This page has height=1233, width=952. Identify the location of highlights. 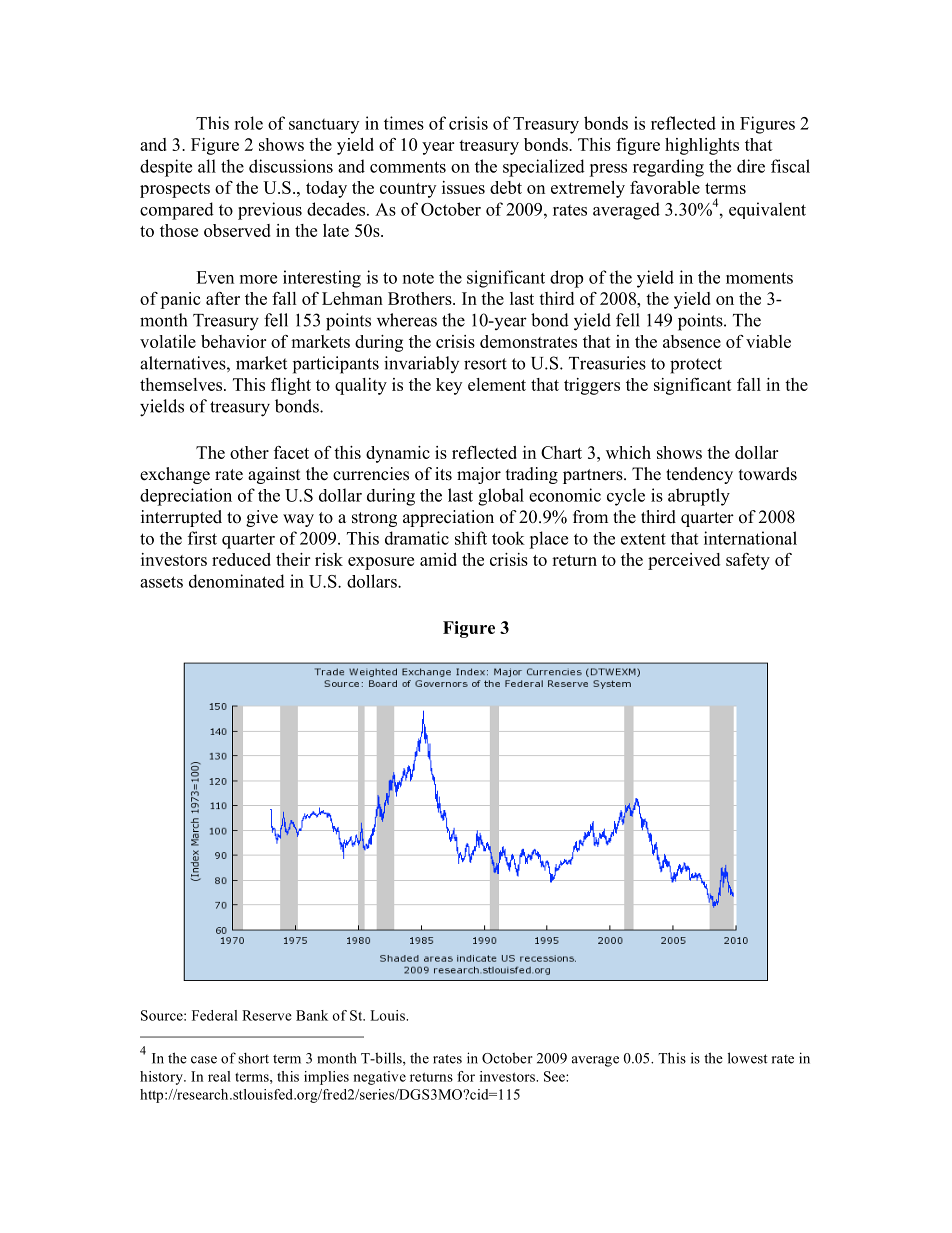
(702, 146).
